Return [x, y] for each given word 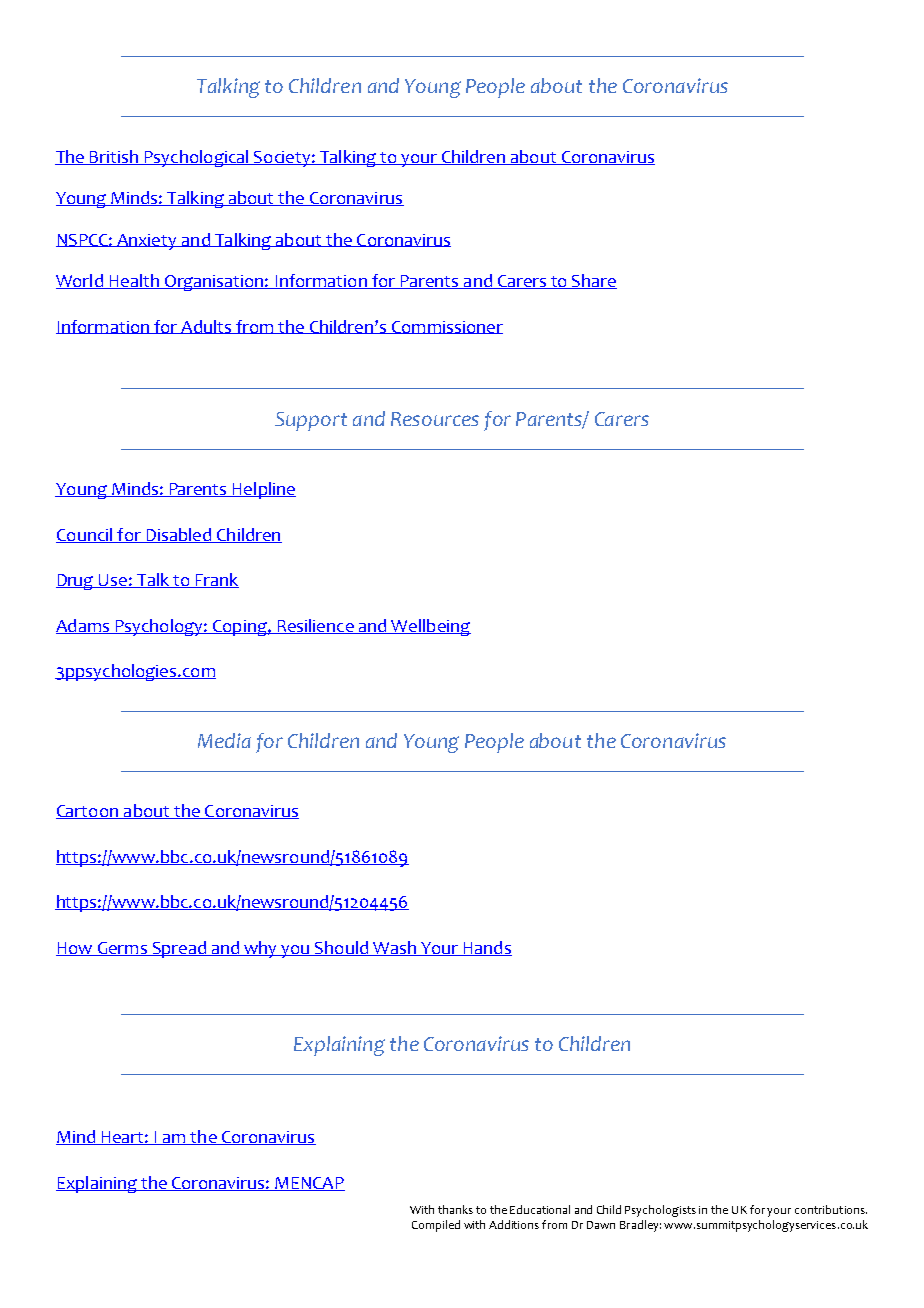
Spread [179, 949]
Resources [435, 419]
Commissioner [446, 327]
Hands [486, 948]
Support [311, 421]
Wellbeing [430, 627]
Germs [122, 949]
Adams [84, 626]
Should [342, 948]
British [114, 157]
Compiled [436, 1226]
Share [593, 281]
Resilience [315, 626]
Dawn [601, 1225]
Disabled [178, 535]
